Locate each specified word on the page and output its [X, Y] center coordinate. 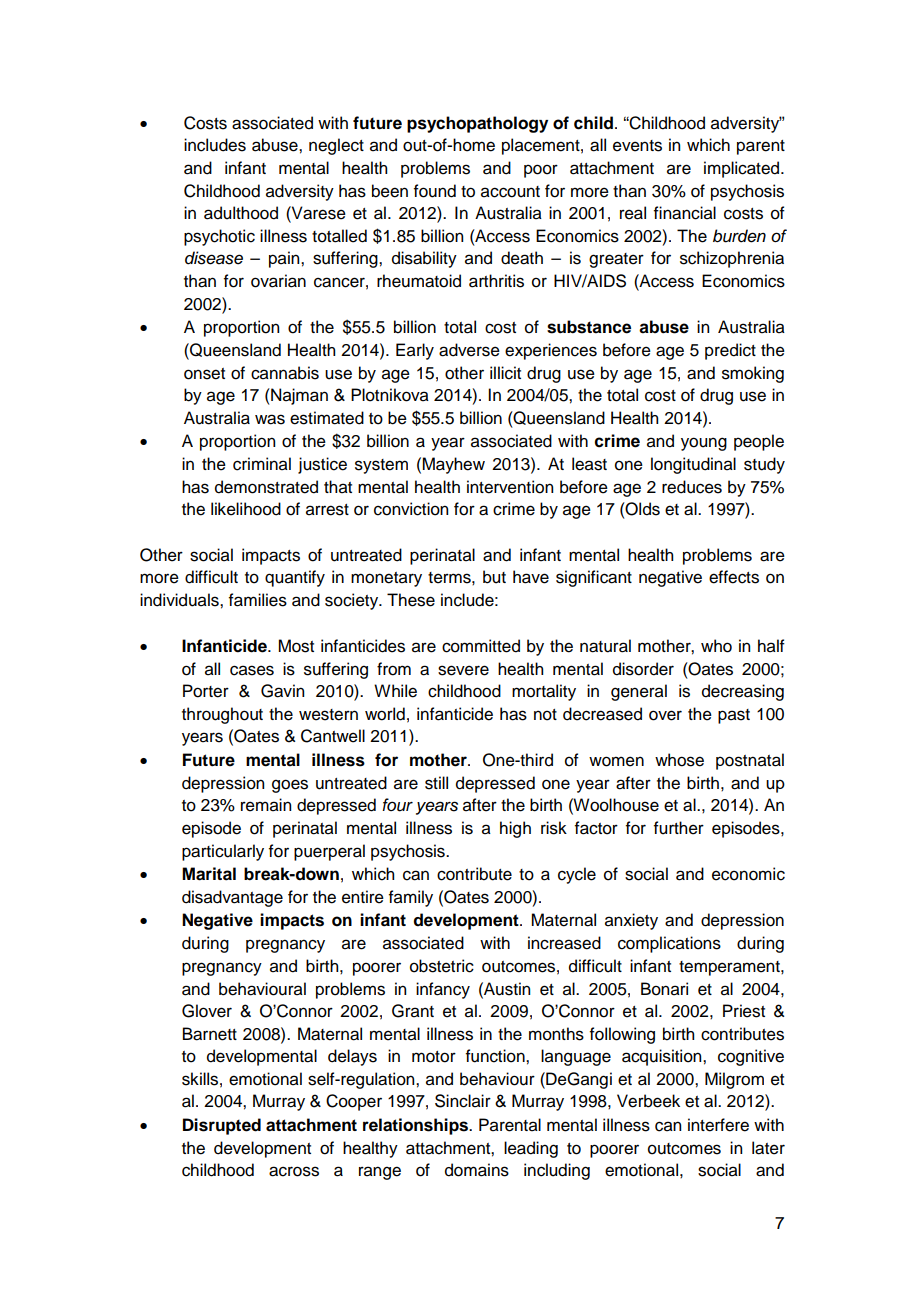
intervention [510, 487]
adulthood [241, 213]
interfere [718, 1125]
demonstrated [266, 487]
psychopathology [477, 124]
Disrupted [222, 1126]
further [679, 828]
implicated [743, 169]
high [515, 829]
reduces [692, 487]
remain [266, 805]
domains [477, 1170]
